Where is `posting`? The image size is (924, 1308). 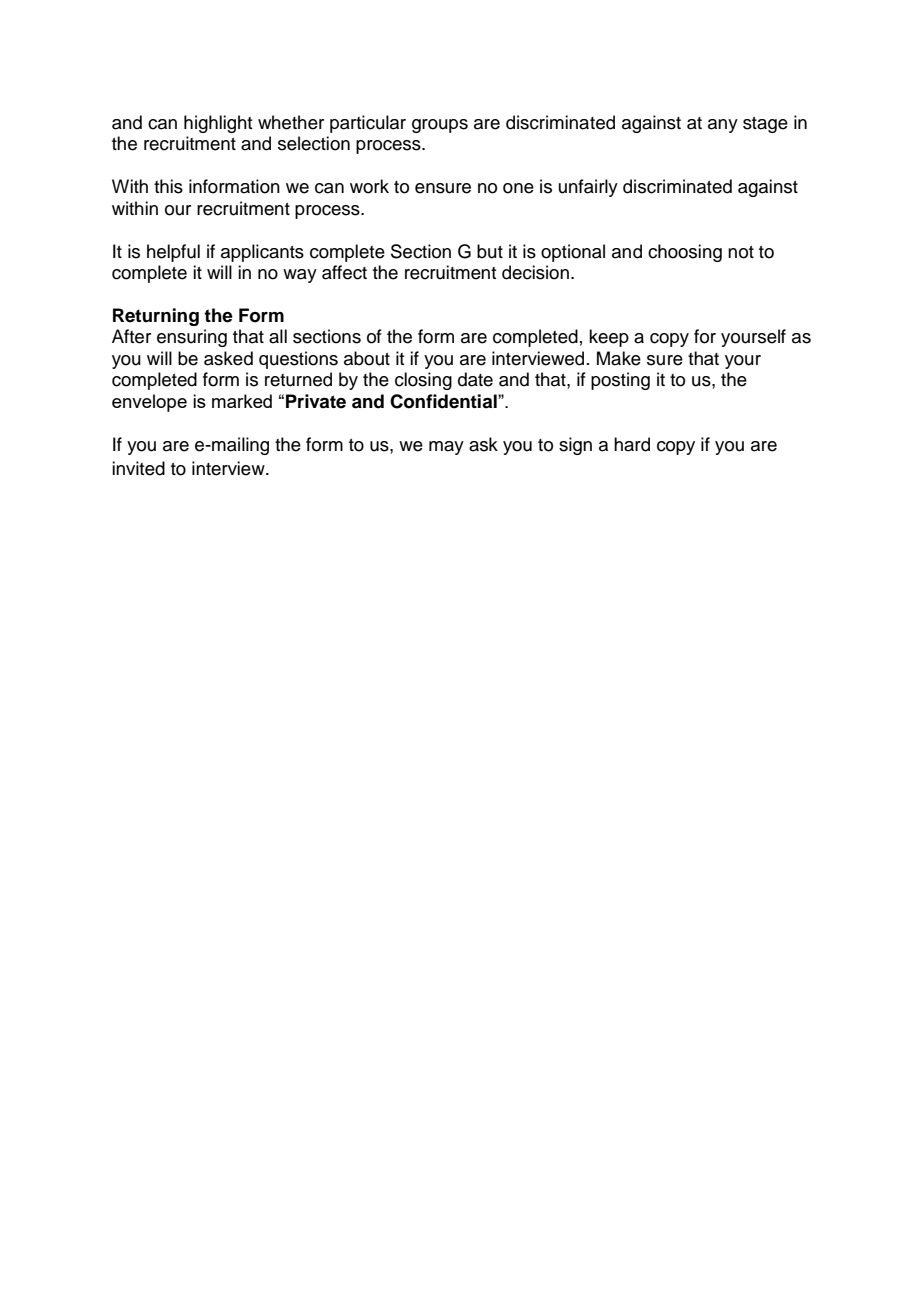
posting is located at coordinates (620, 381).
